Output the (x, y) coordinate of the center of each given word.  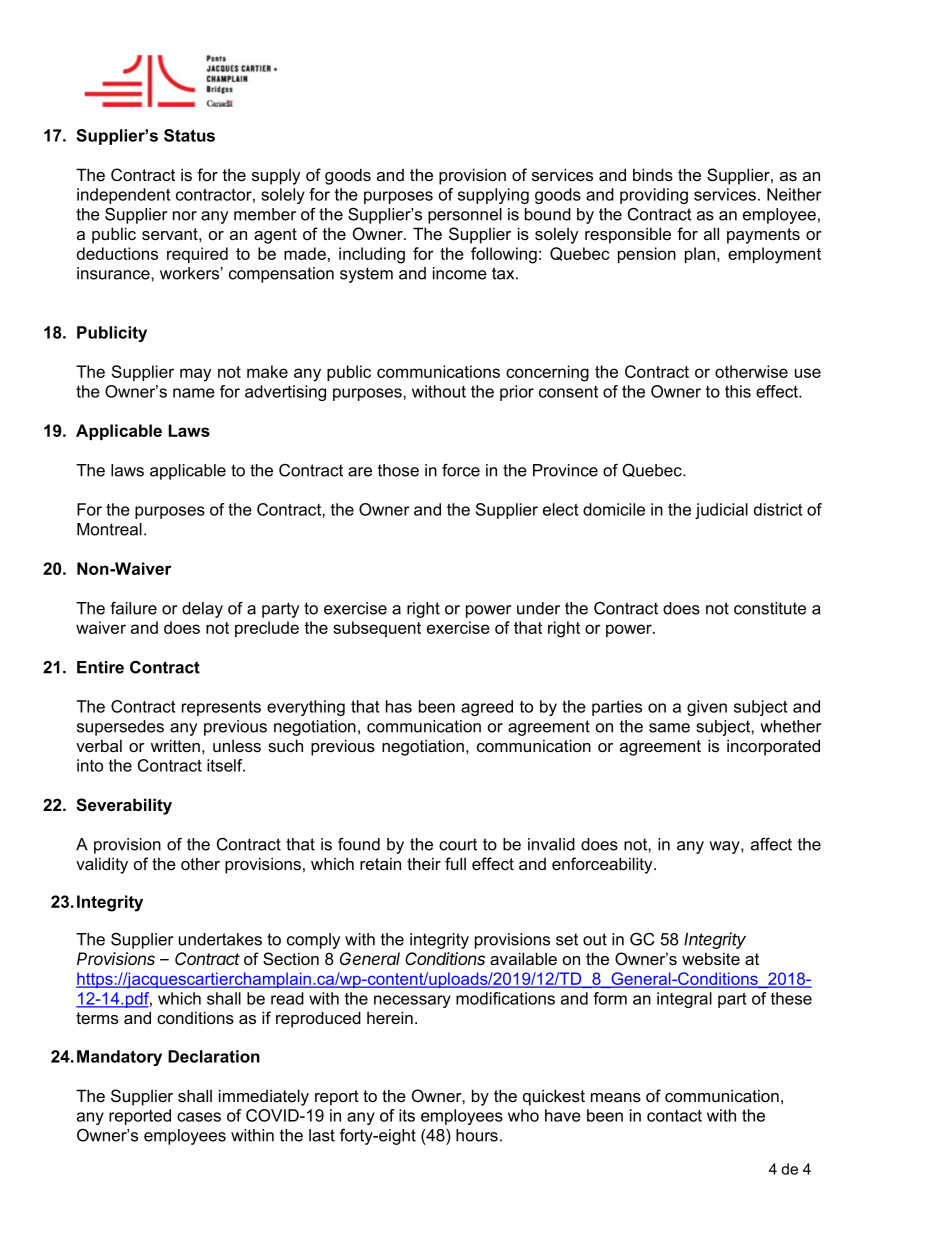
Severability (124, 806)
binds (653, 174)
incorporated (773, 747)
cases (199, 1117)
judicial (721, 511)
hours (477, 1135)
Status (189, 135)
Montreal (109, 529)
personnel (465, 216)
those (398, 470)
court (458, 844)
